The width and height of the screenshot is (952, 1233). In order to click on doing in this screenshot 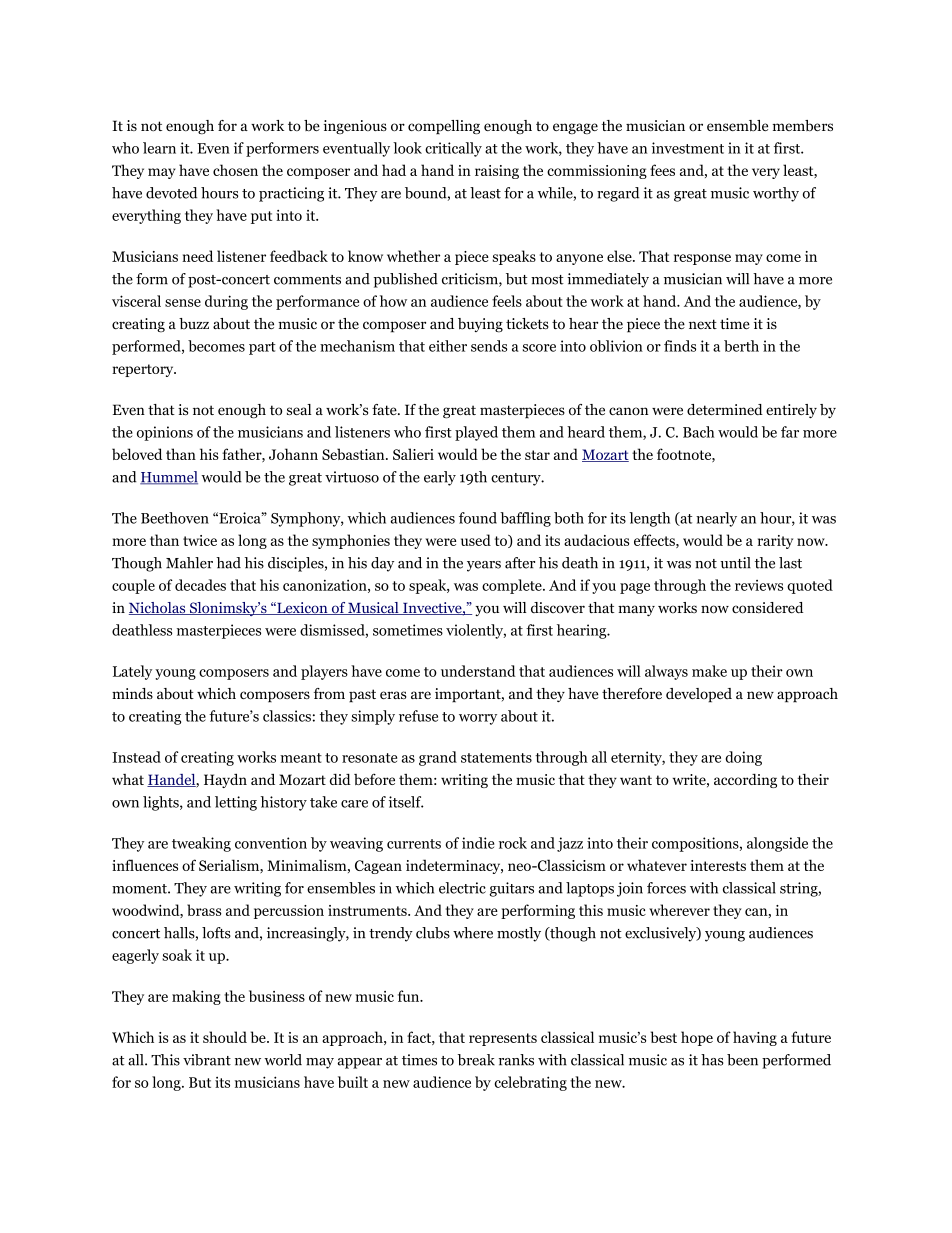, I will do `click(743, 758)`.
